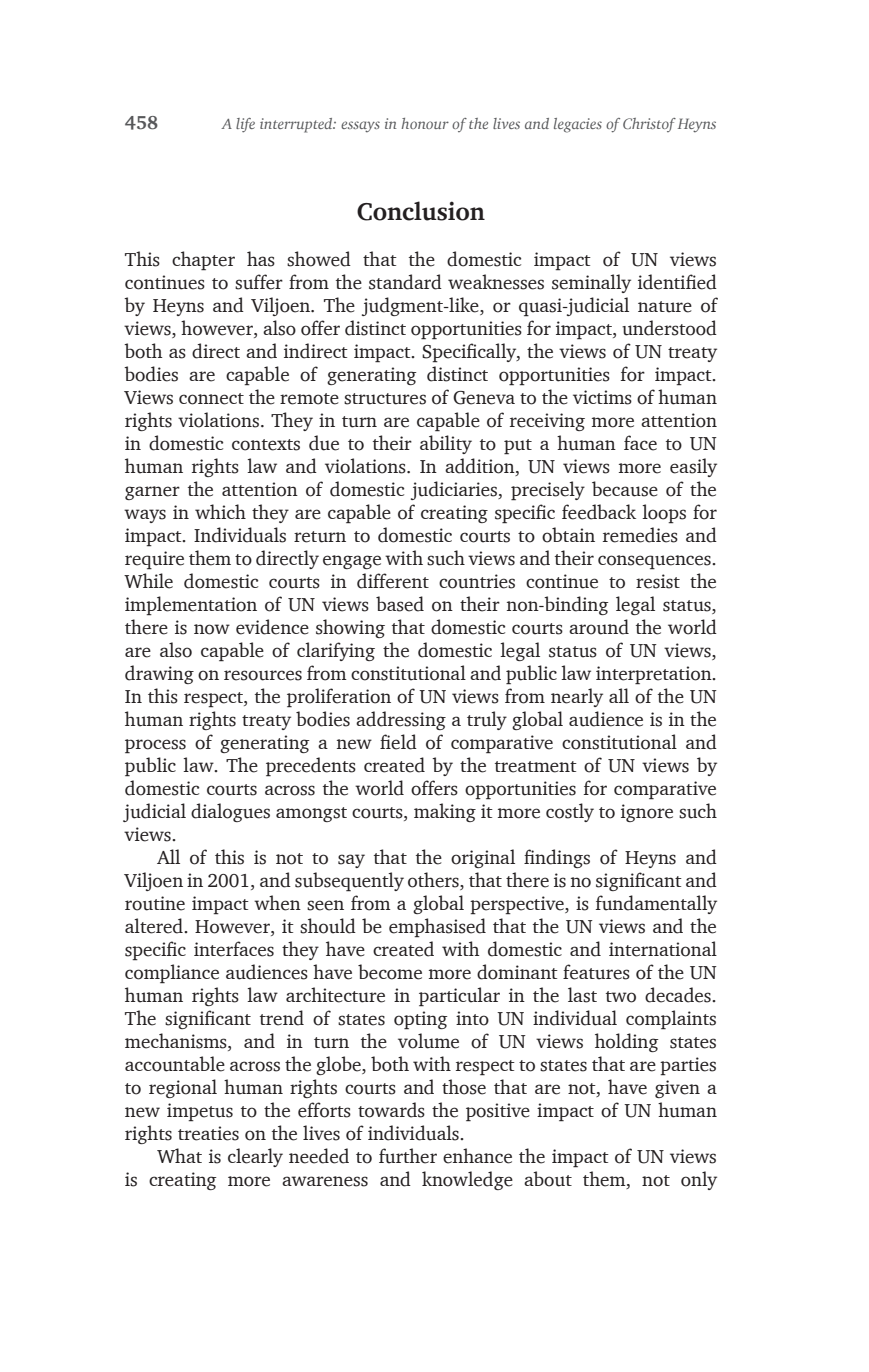 The height and width of the page is (1372, 869). Describe the element at coordinates (208, 1133) in the page. I see `treaties` at that location.
